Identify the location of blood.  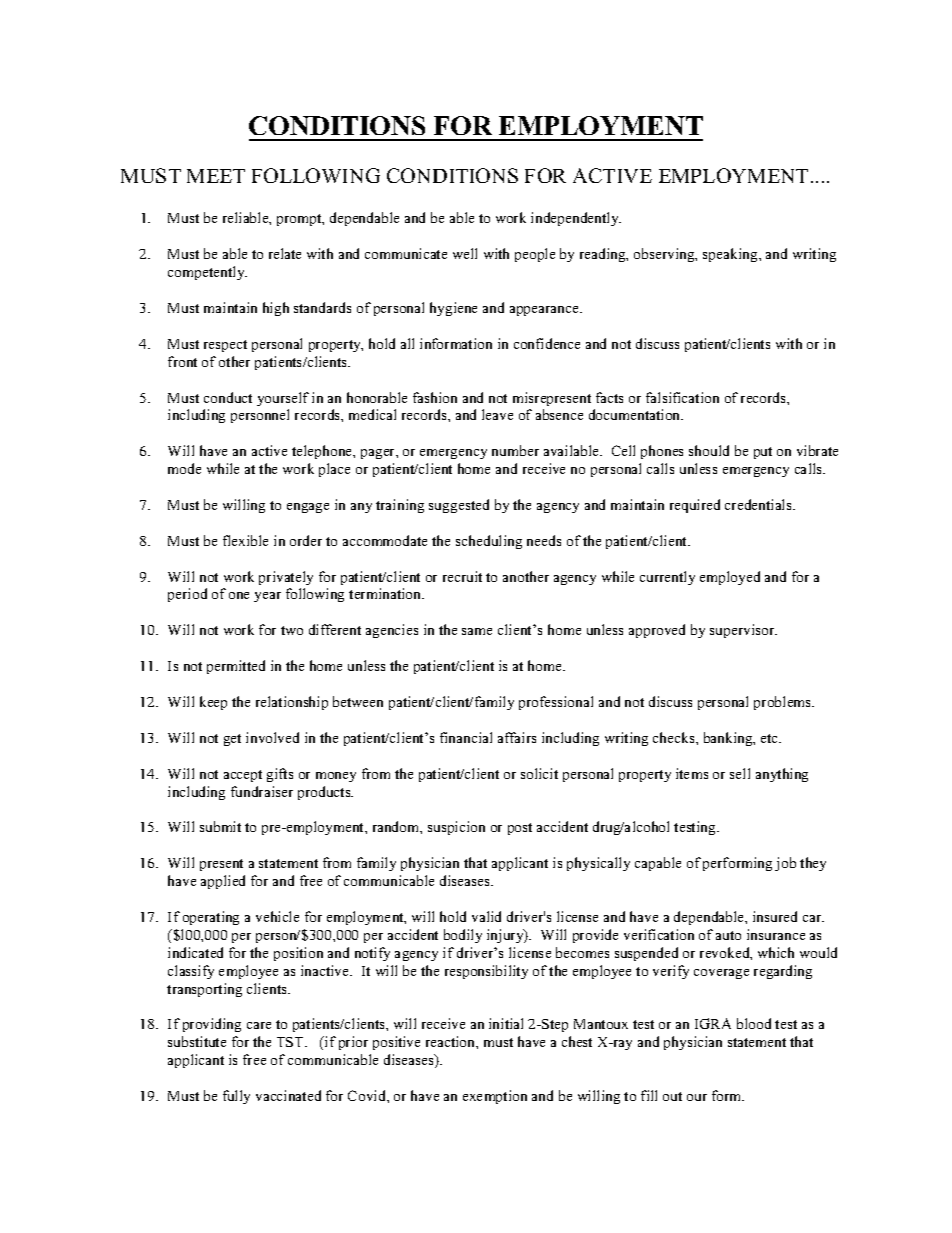
(754, 1023).
